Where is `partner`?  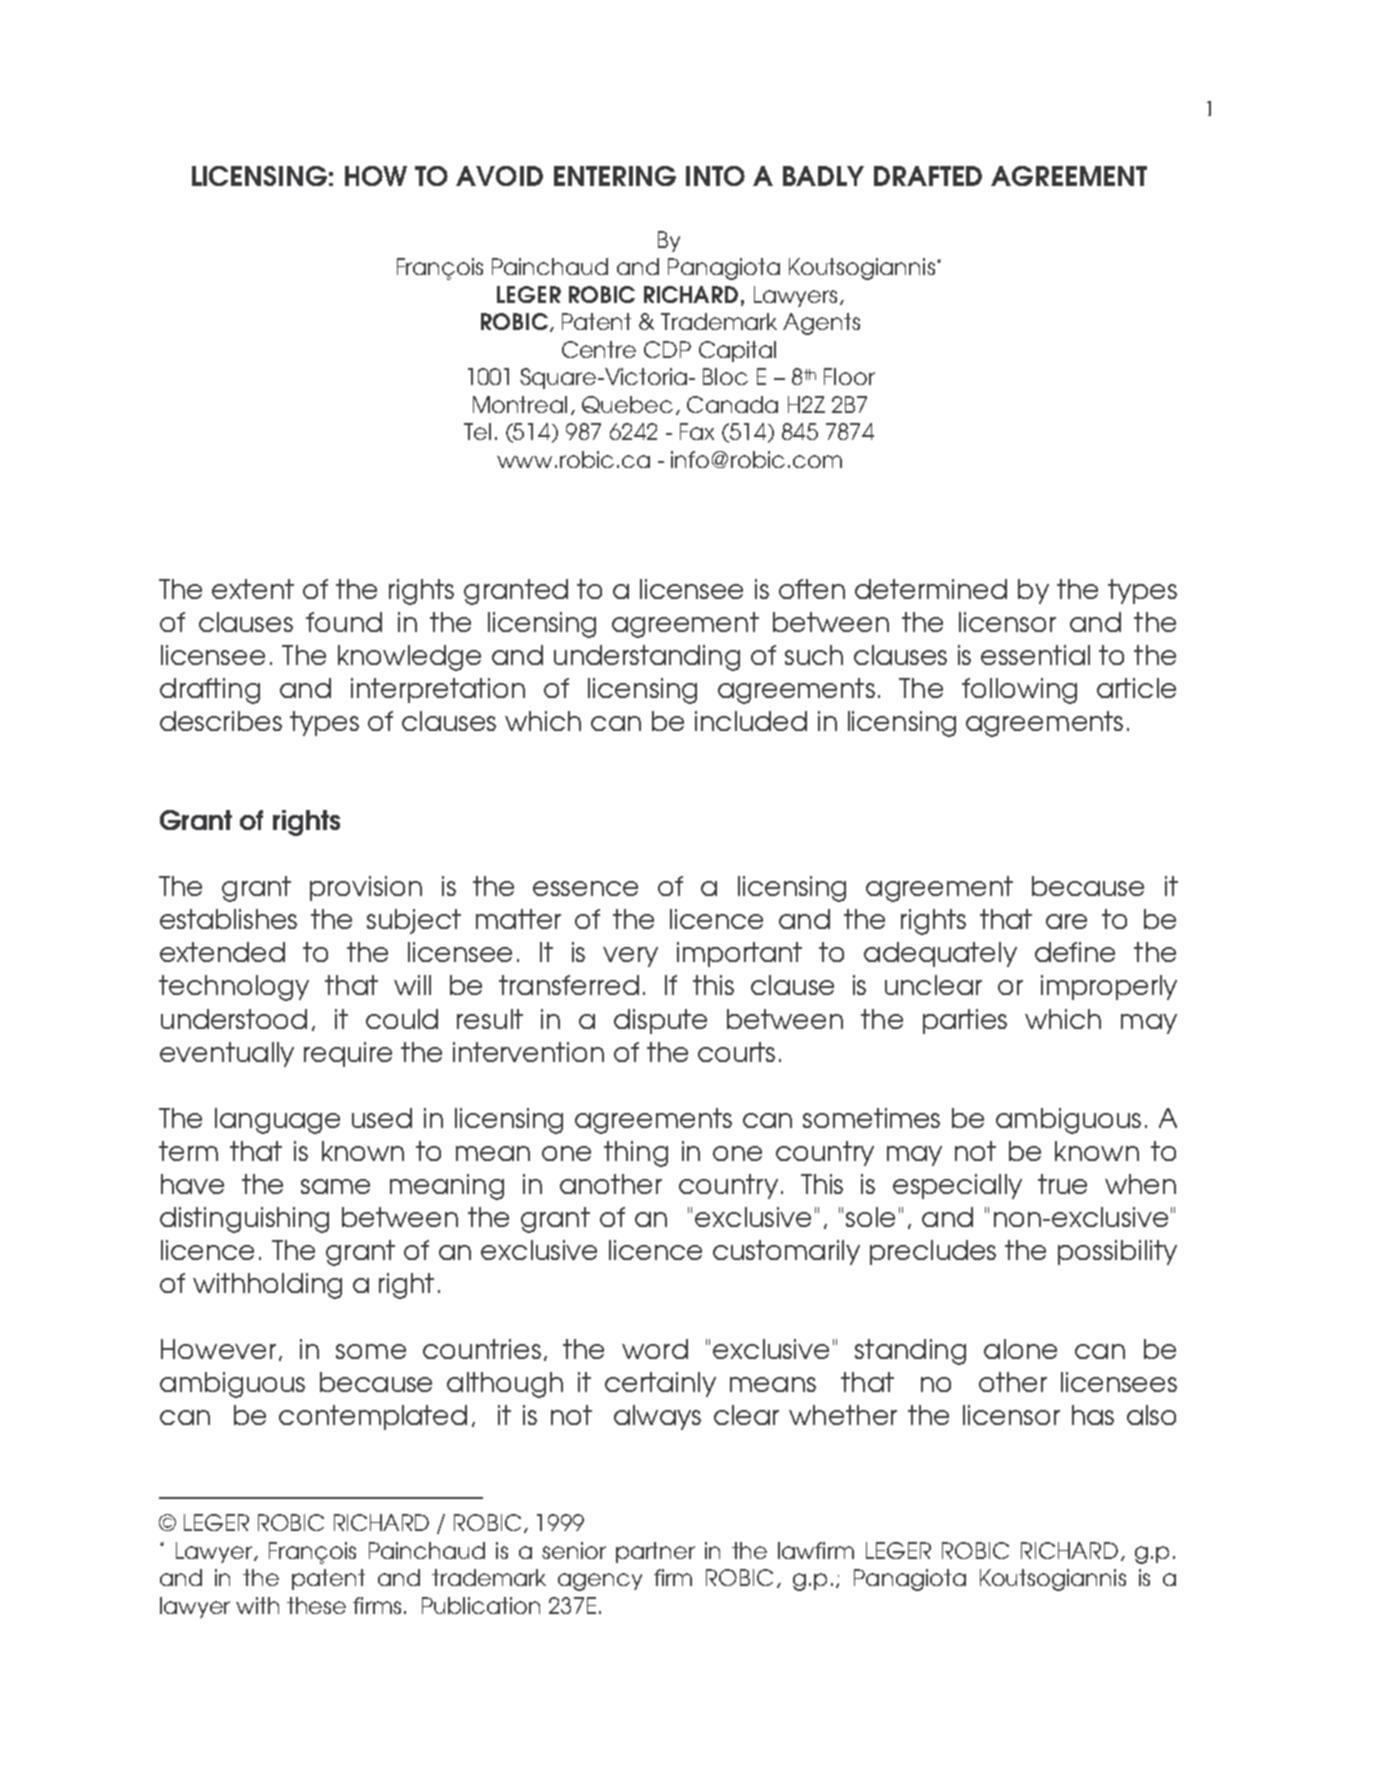 partner is located at coordinates (655, 1552).
